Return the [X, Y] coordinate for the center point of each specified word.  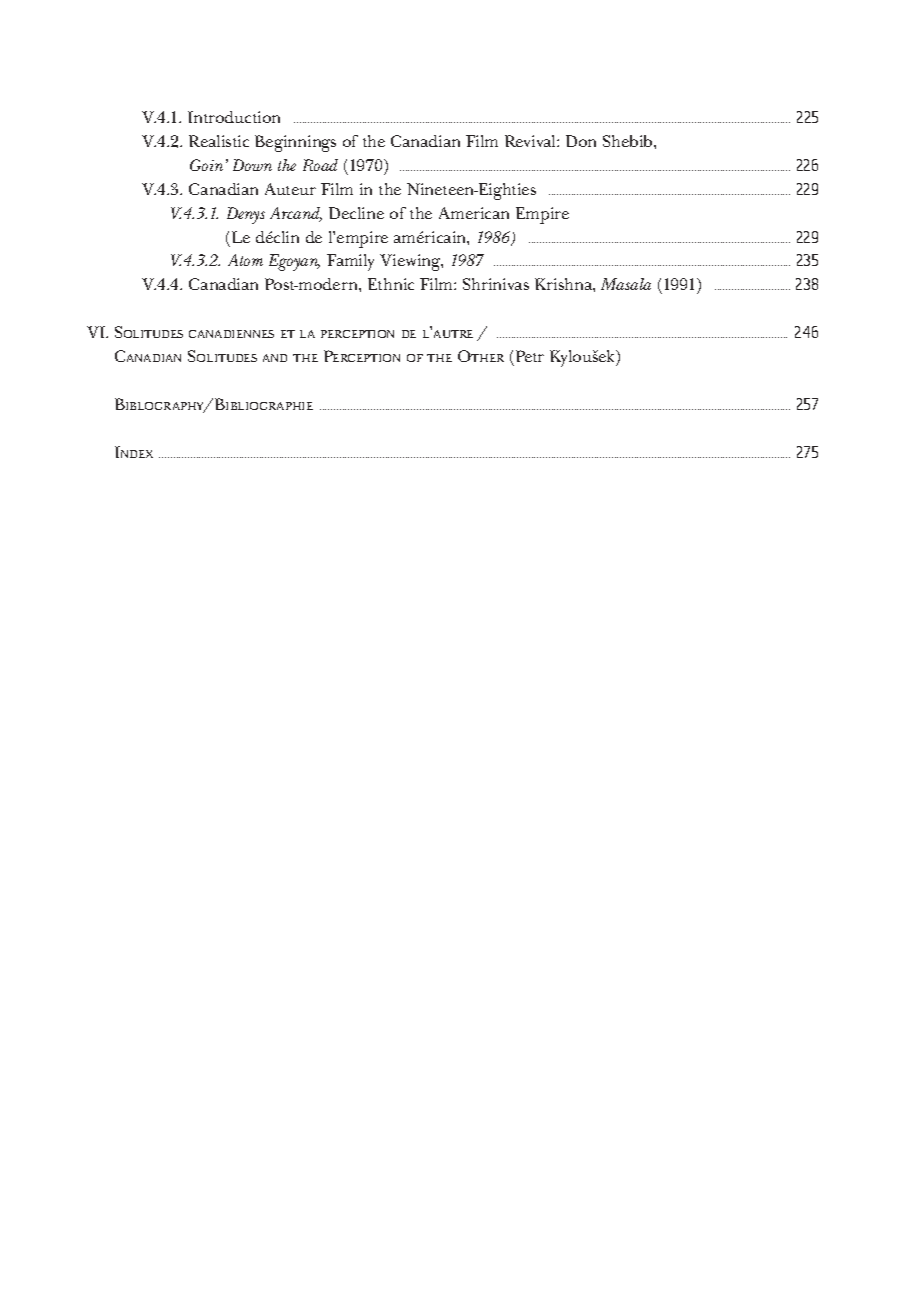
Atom [245, 260]
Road [320, 165]
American [474, 213]
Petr [528, 358]
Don [581, 141]
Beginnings [295, 143]
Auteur [290, 189]
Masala [626, 284]
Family [350, 262]
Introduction [234, 117]
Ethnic [391, 284]
